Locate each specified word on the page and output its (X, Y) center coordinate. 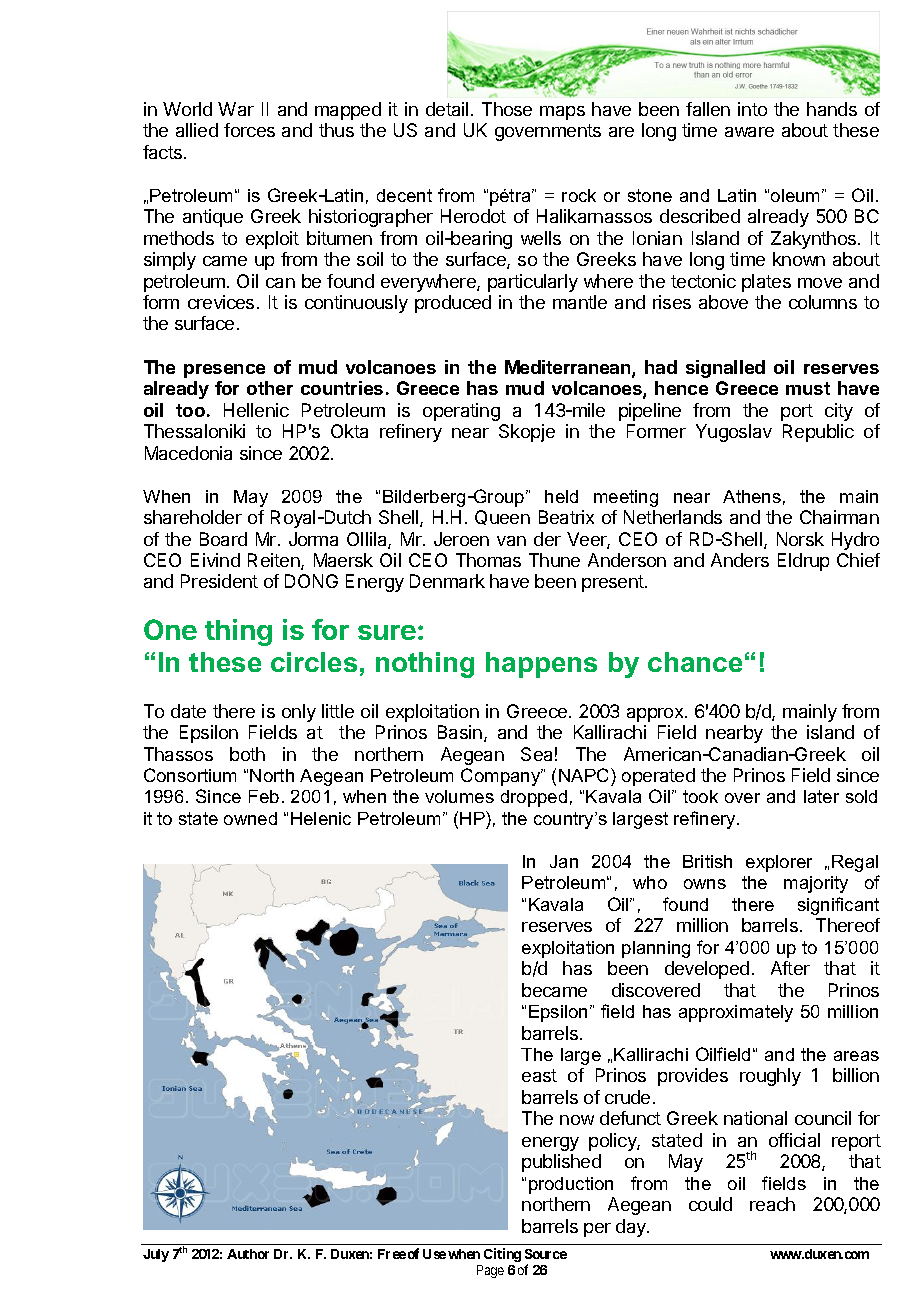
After (790, 968)
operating (461, 412)
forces (249, 130)
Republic (818, 433)
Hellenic (256, 410)
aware (749, 132)
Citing (502, 1255)
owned (250, 818)
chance (695, 662)
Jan (564, 861)
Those (507, 109)
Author (248, 1254)
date (188, 711)
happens (541, 665)
